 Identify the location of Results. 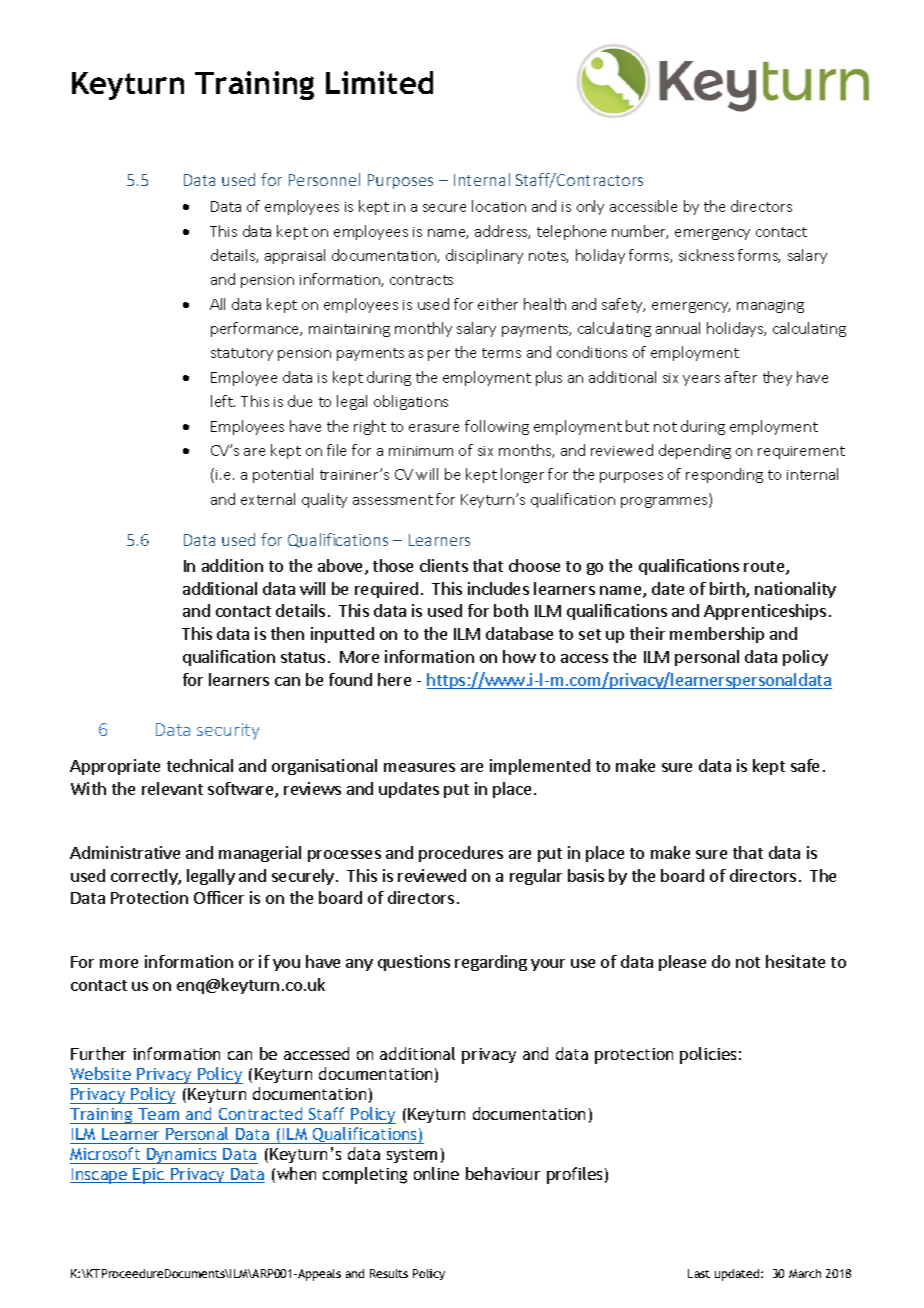
(389, 1273).
